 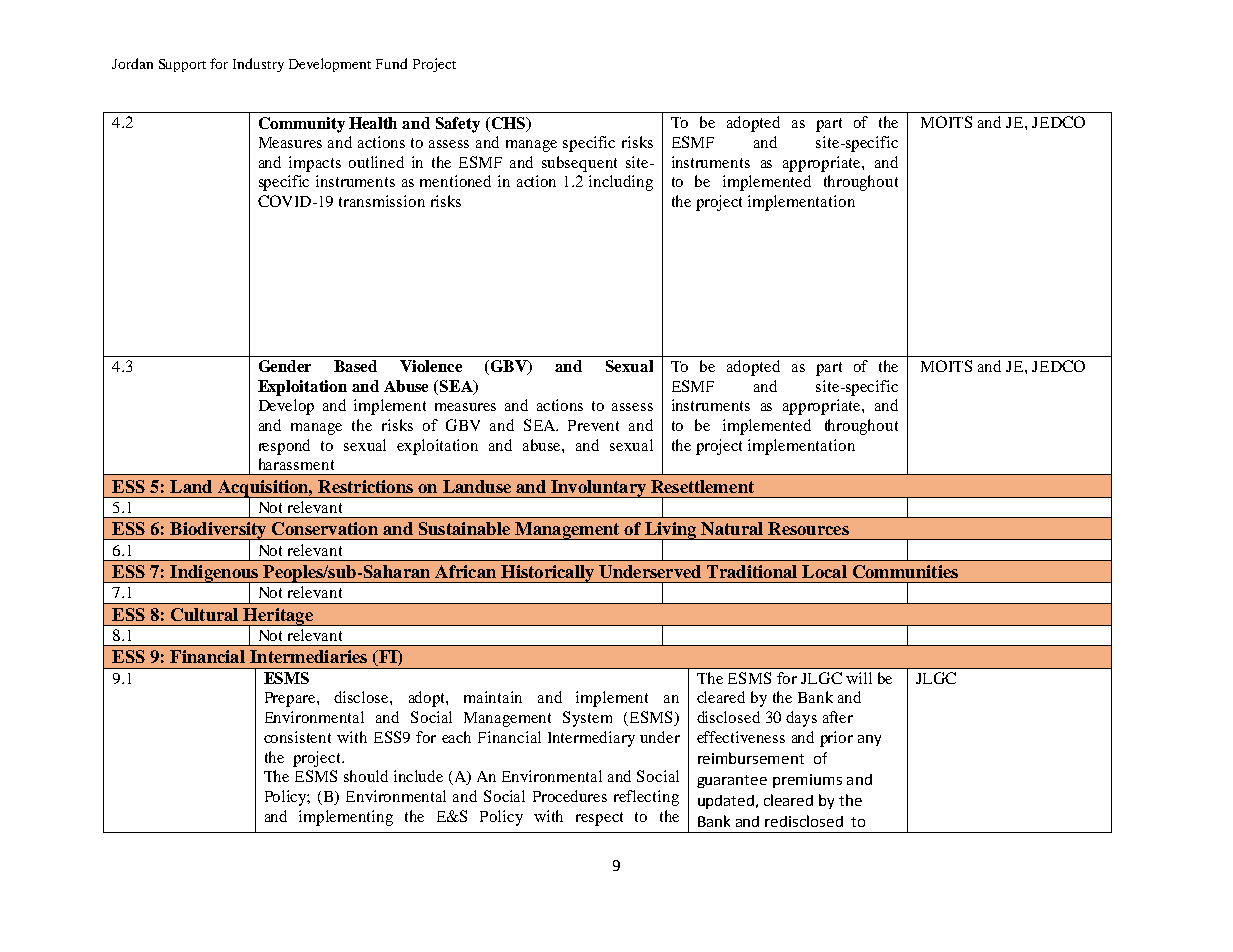 What do you see at coordinates (493, 697) in the screenshot?
I see `maintain` at bounding box center [493, 697].
